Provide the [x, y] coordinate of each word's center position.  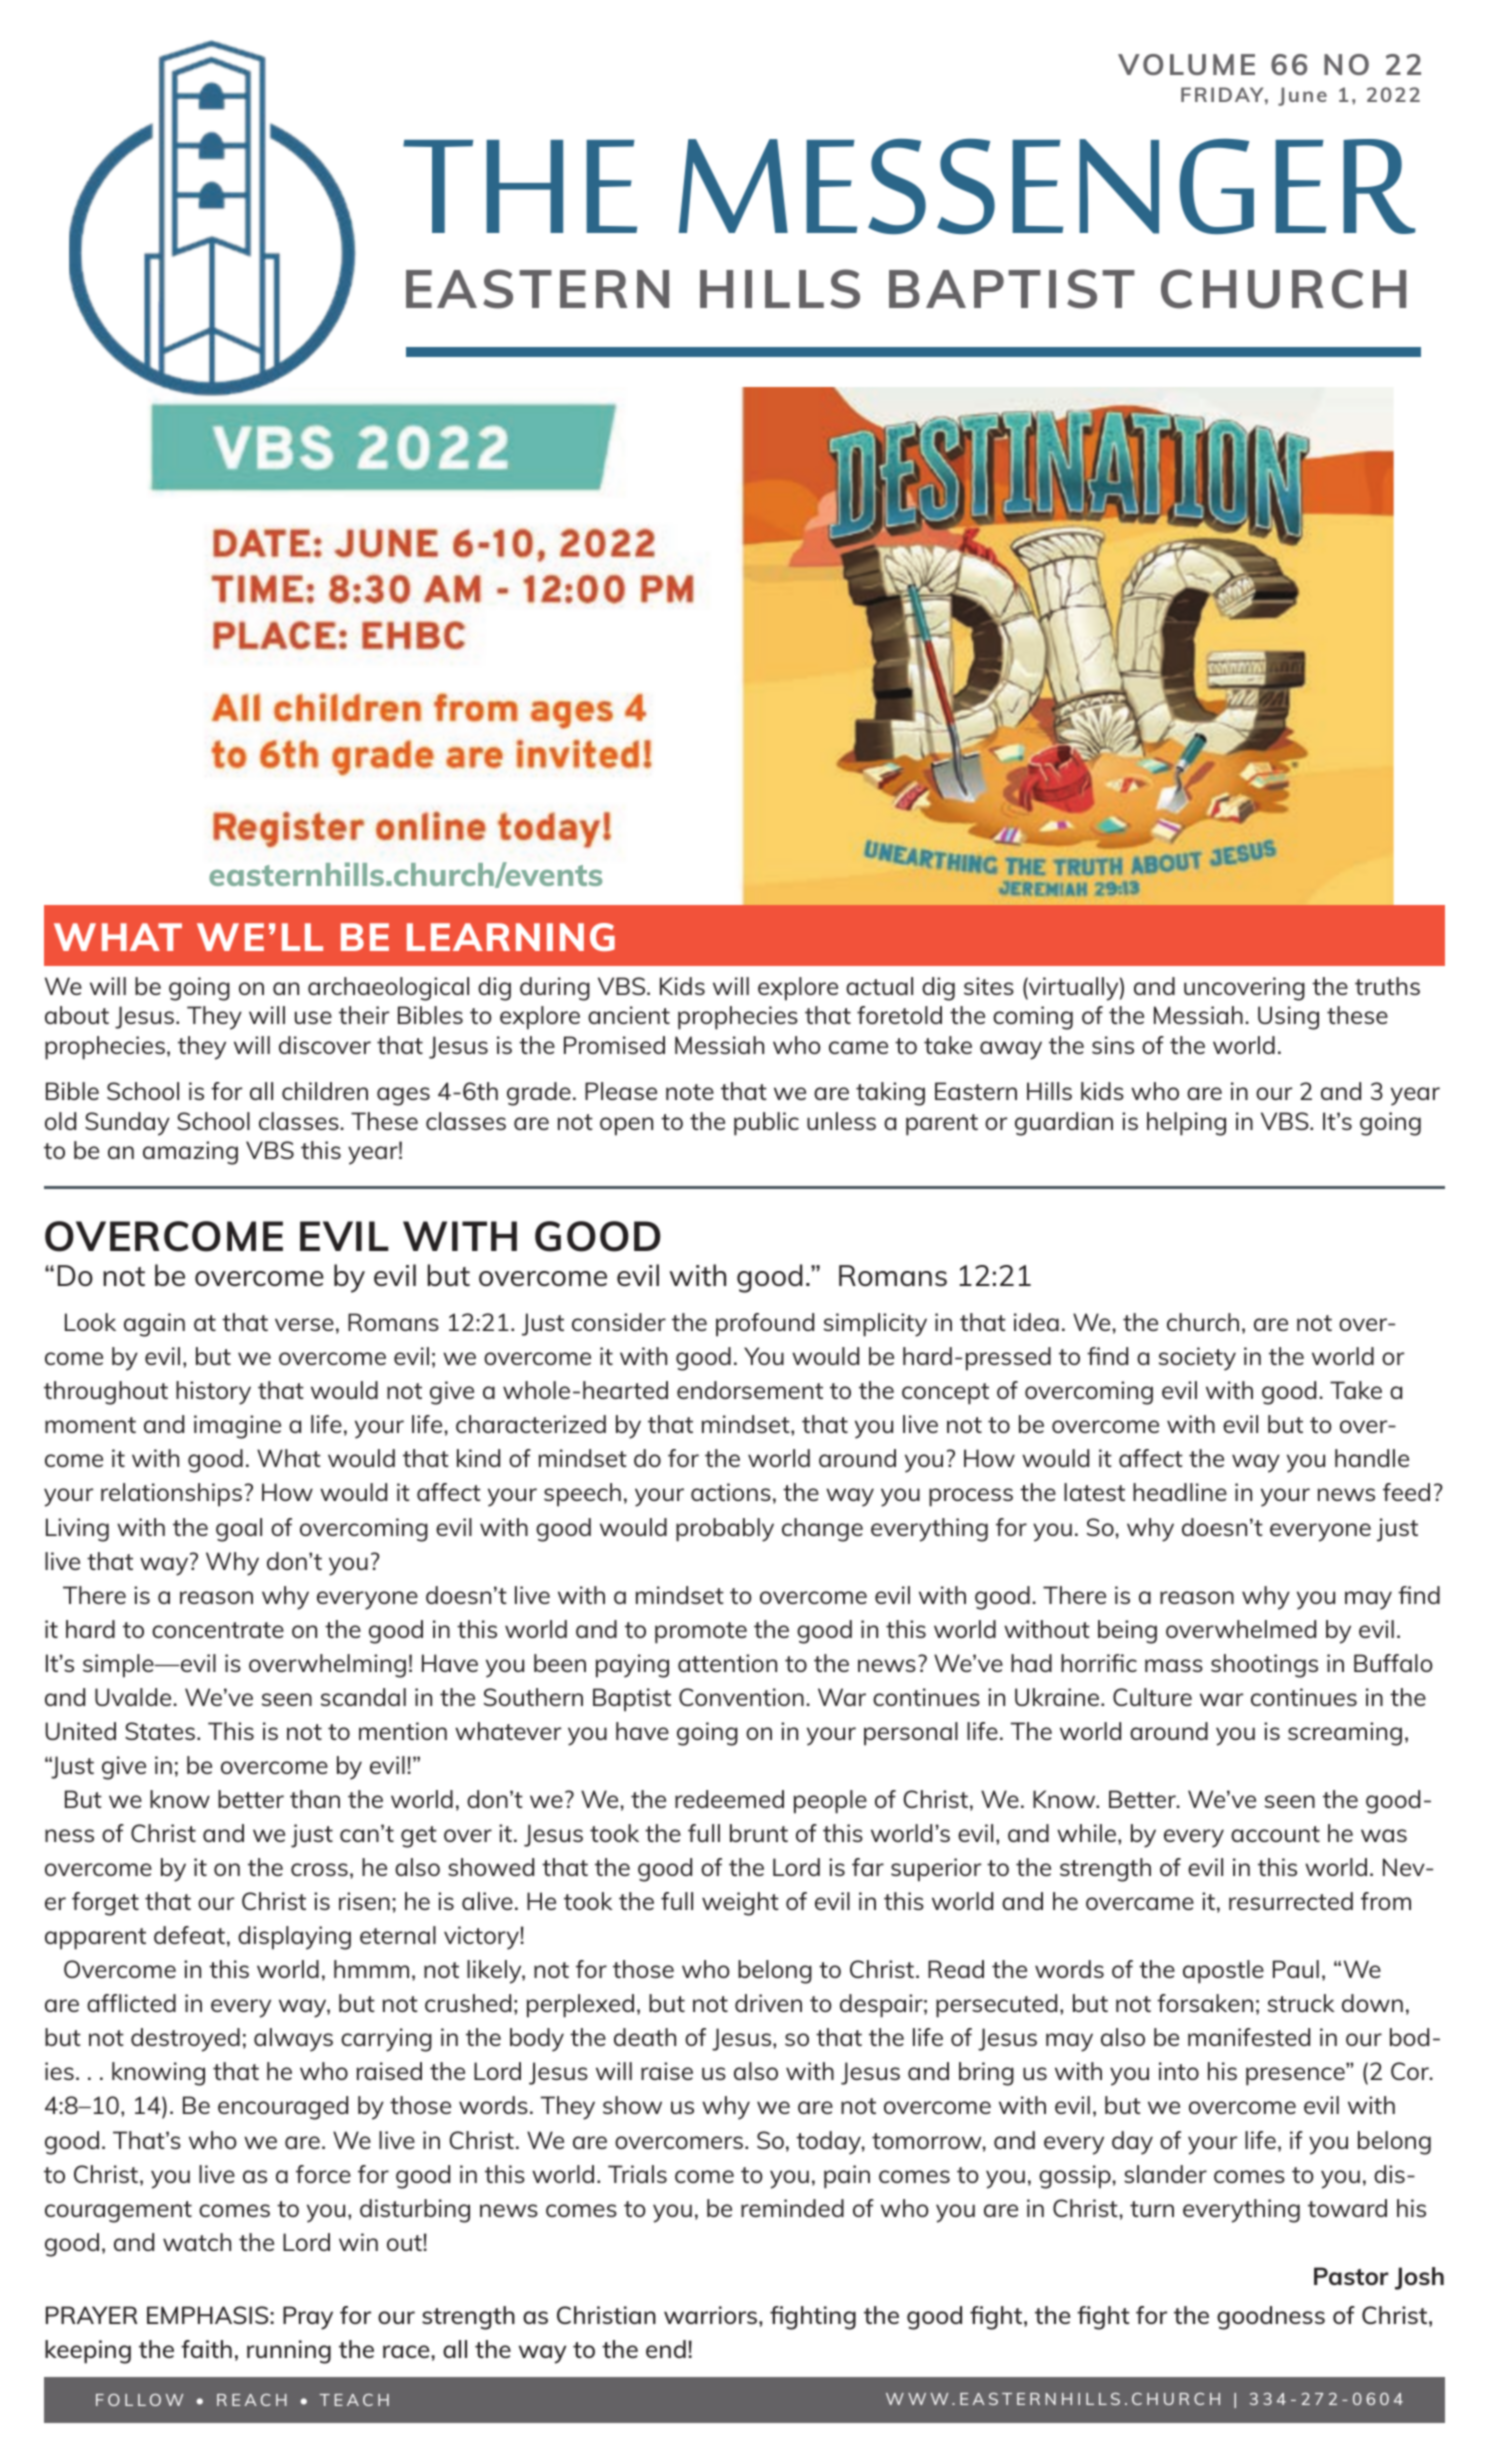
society [1197, 1359]
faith [206, 2349]
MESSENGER [1047, 186]
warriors [712, 2315]
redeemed [729, 1799]
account [1275, 1834]
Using [1288, 1018]
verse [304, 1324]
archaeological [388, 989]
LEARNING [511, 937]
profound [765, 1325]
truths [1387, 986]
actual [879, 986]
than [315, 1799]
